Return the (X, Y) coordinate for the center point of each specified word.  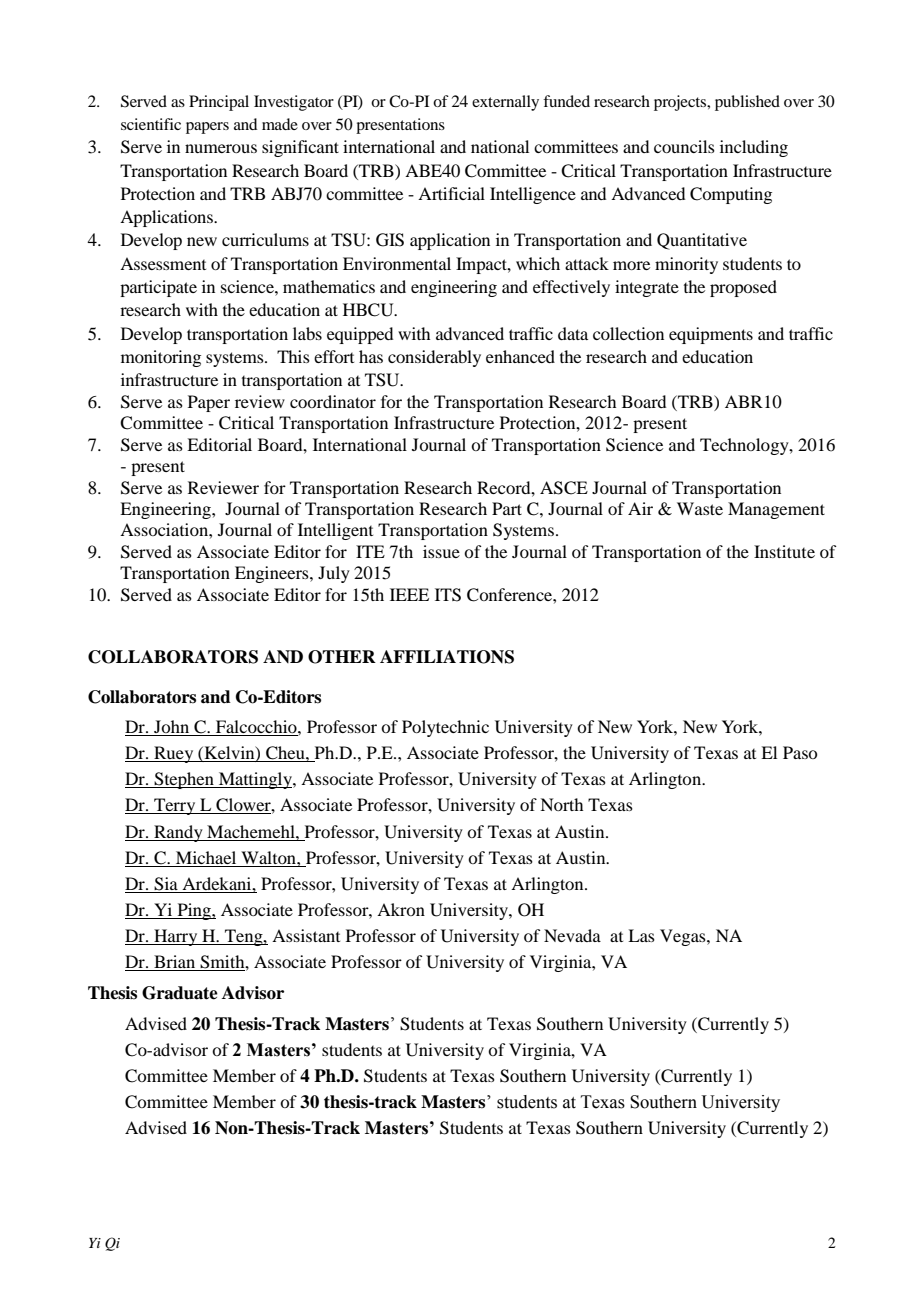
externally (505, 103)
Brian (175, 963)
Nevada (572, 935)
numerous (221, 148)
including (754, 148)
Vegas (684, 937)
